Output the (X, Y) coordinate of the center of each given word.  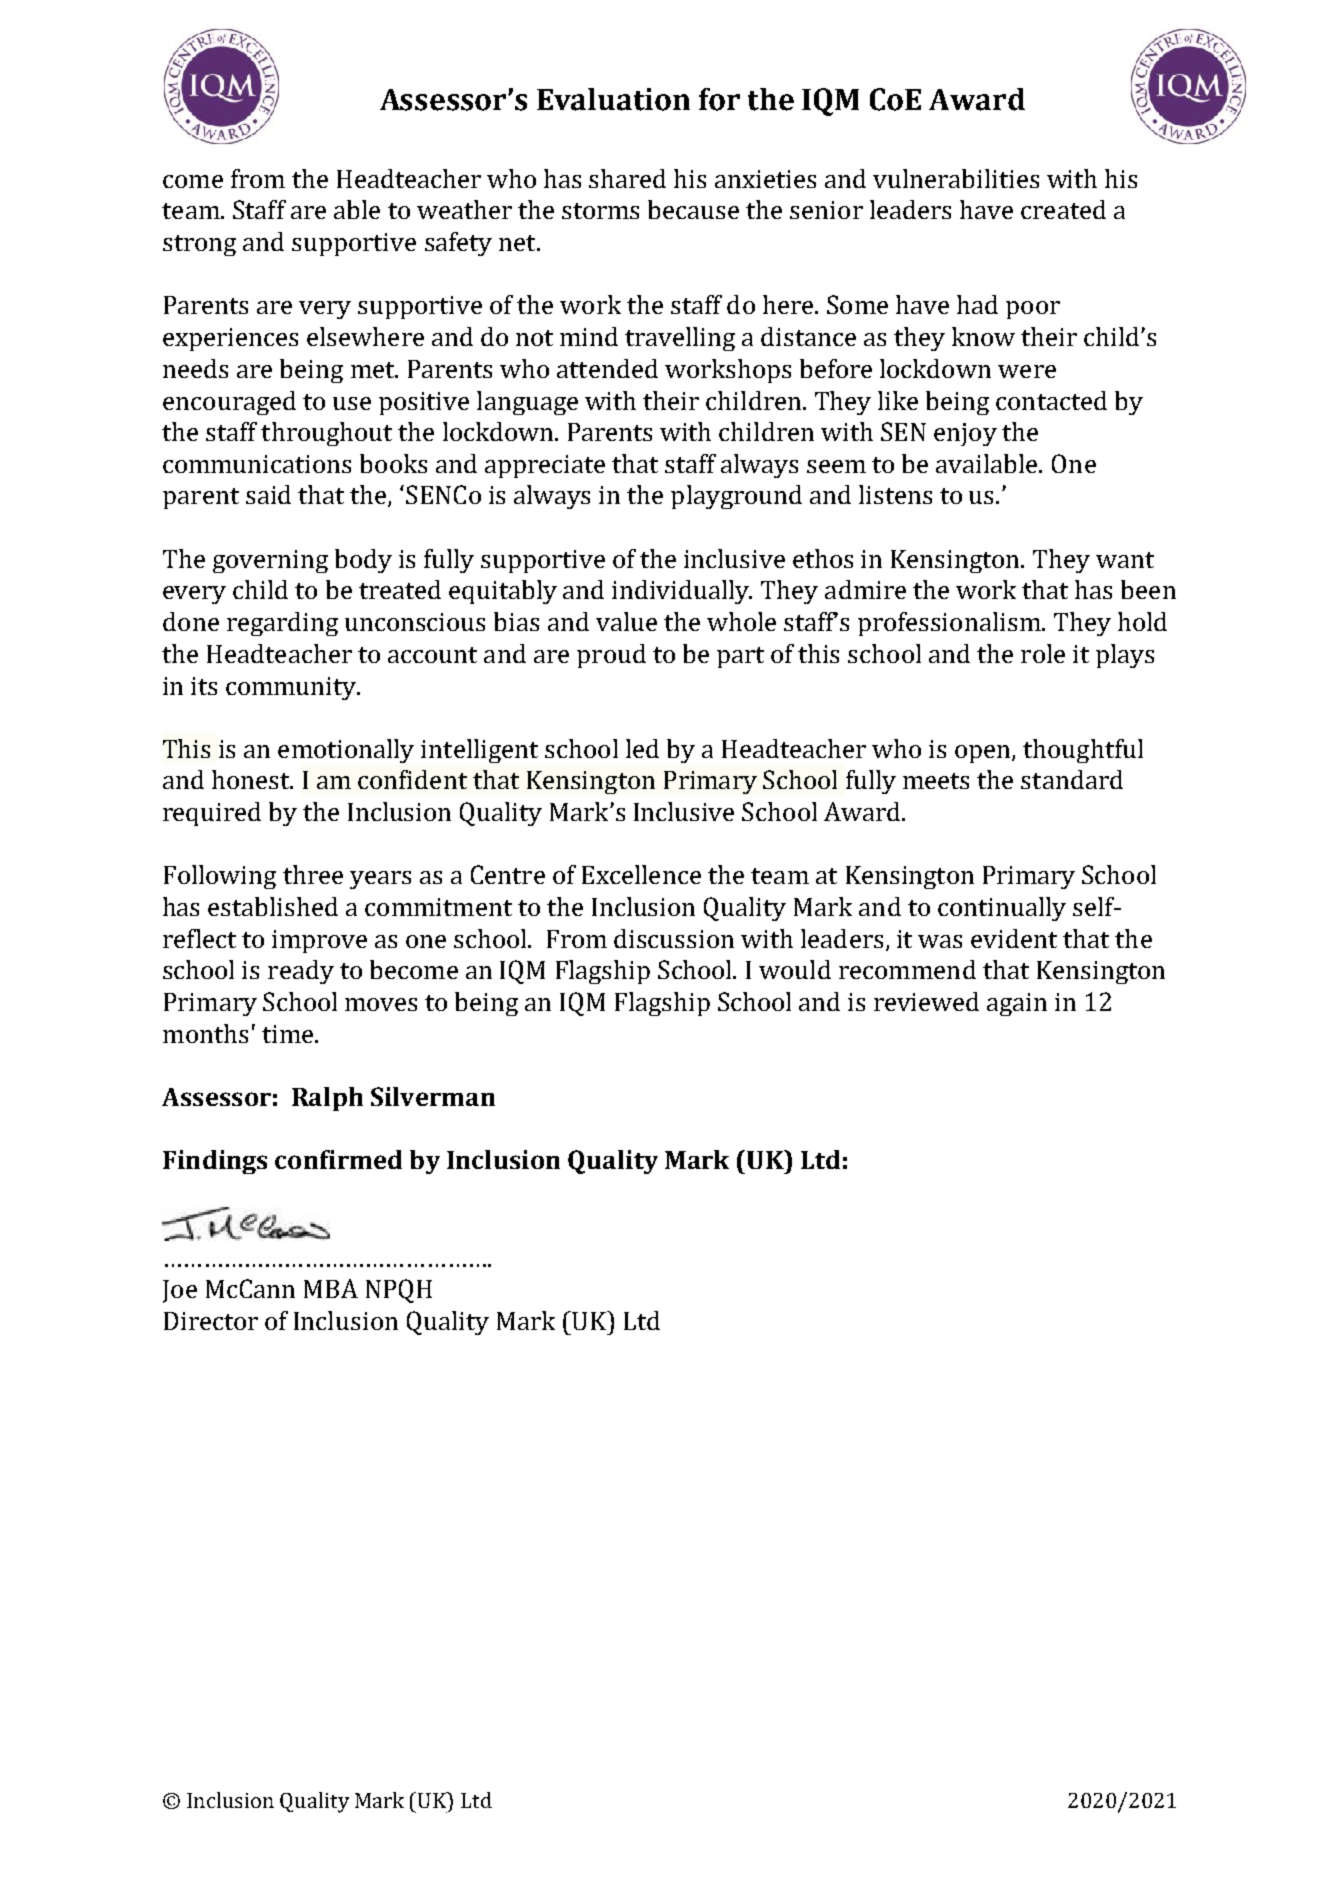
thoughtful (1083, 751)
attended (607, 368)
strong (199, 245)
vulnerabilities (956, 178)
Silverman (433, 1096)
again (1017, 1004)
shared (627, 178)
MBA (331, 1288)
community (292, 688)
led (642, 748)
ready (301, 972)
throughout (326, 434)
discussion (674, 938)
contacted (1051, 400)
